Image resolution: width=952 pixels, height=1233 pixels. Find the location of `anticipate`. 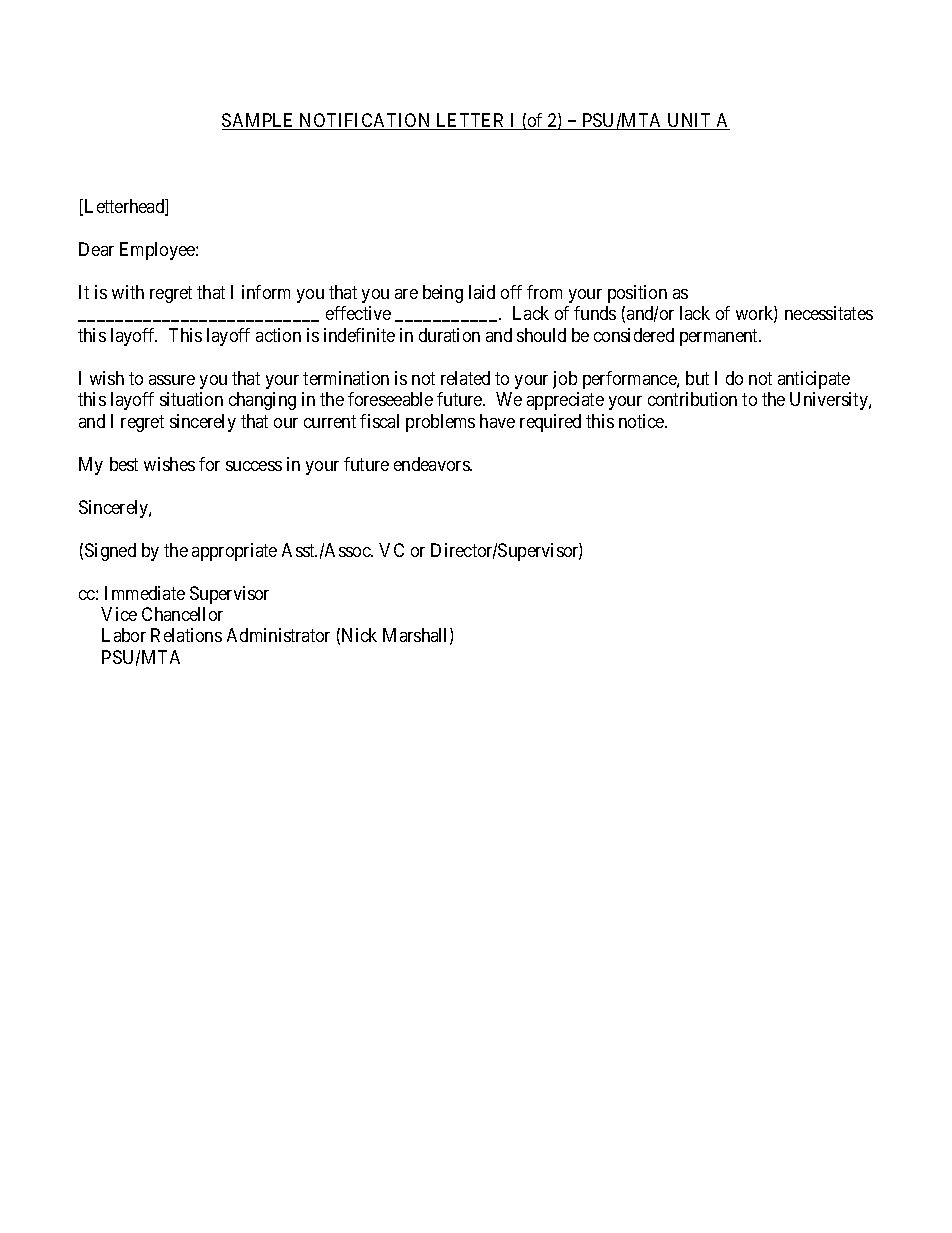

anticipate is located at coordinates (814, 380).
